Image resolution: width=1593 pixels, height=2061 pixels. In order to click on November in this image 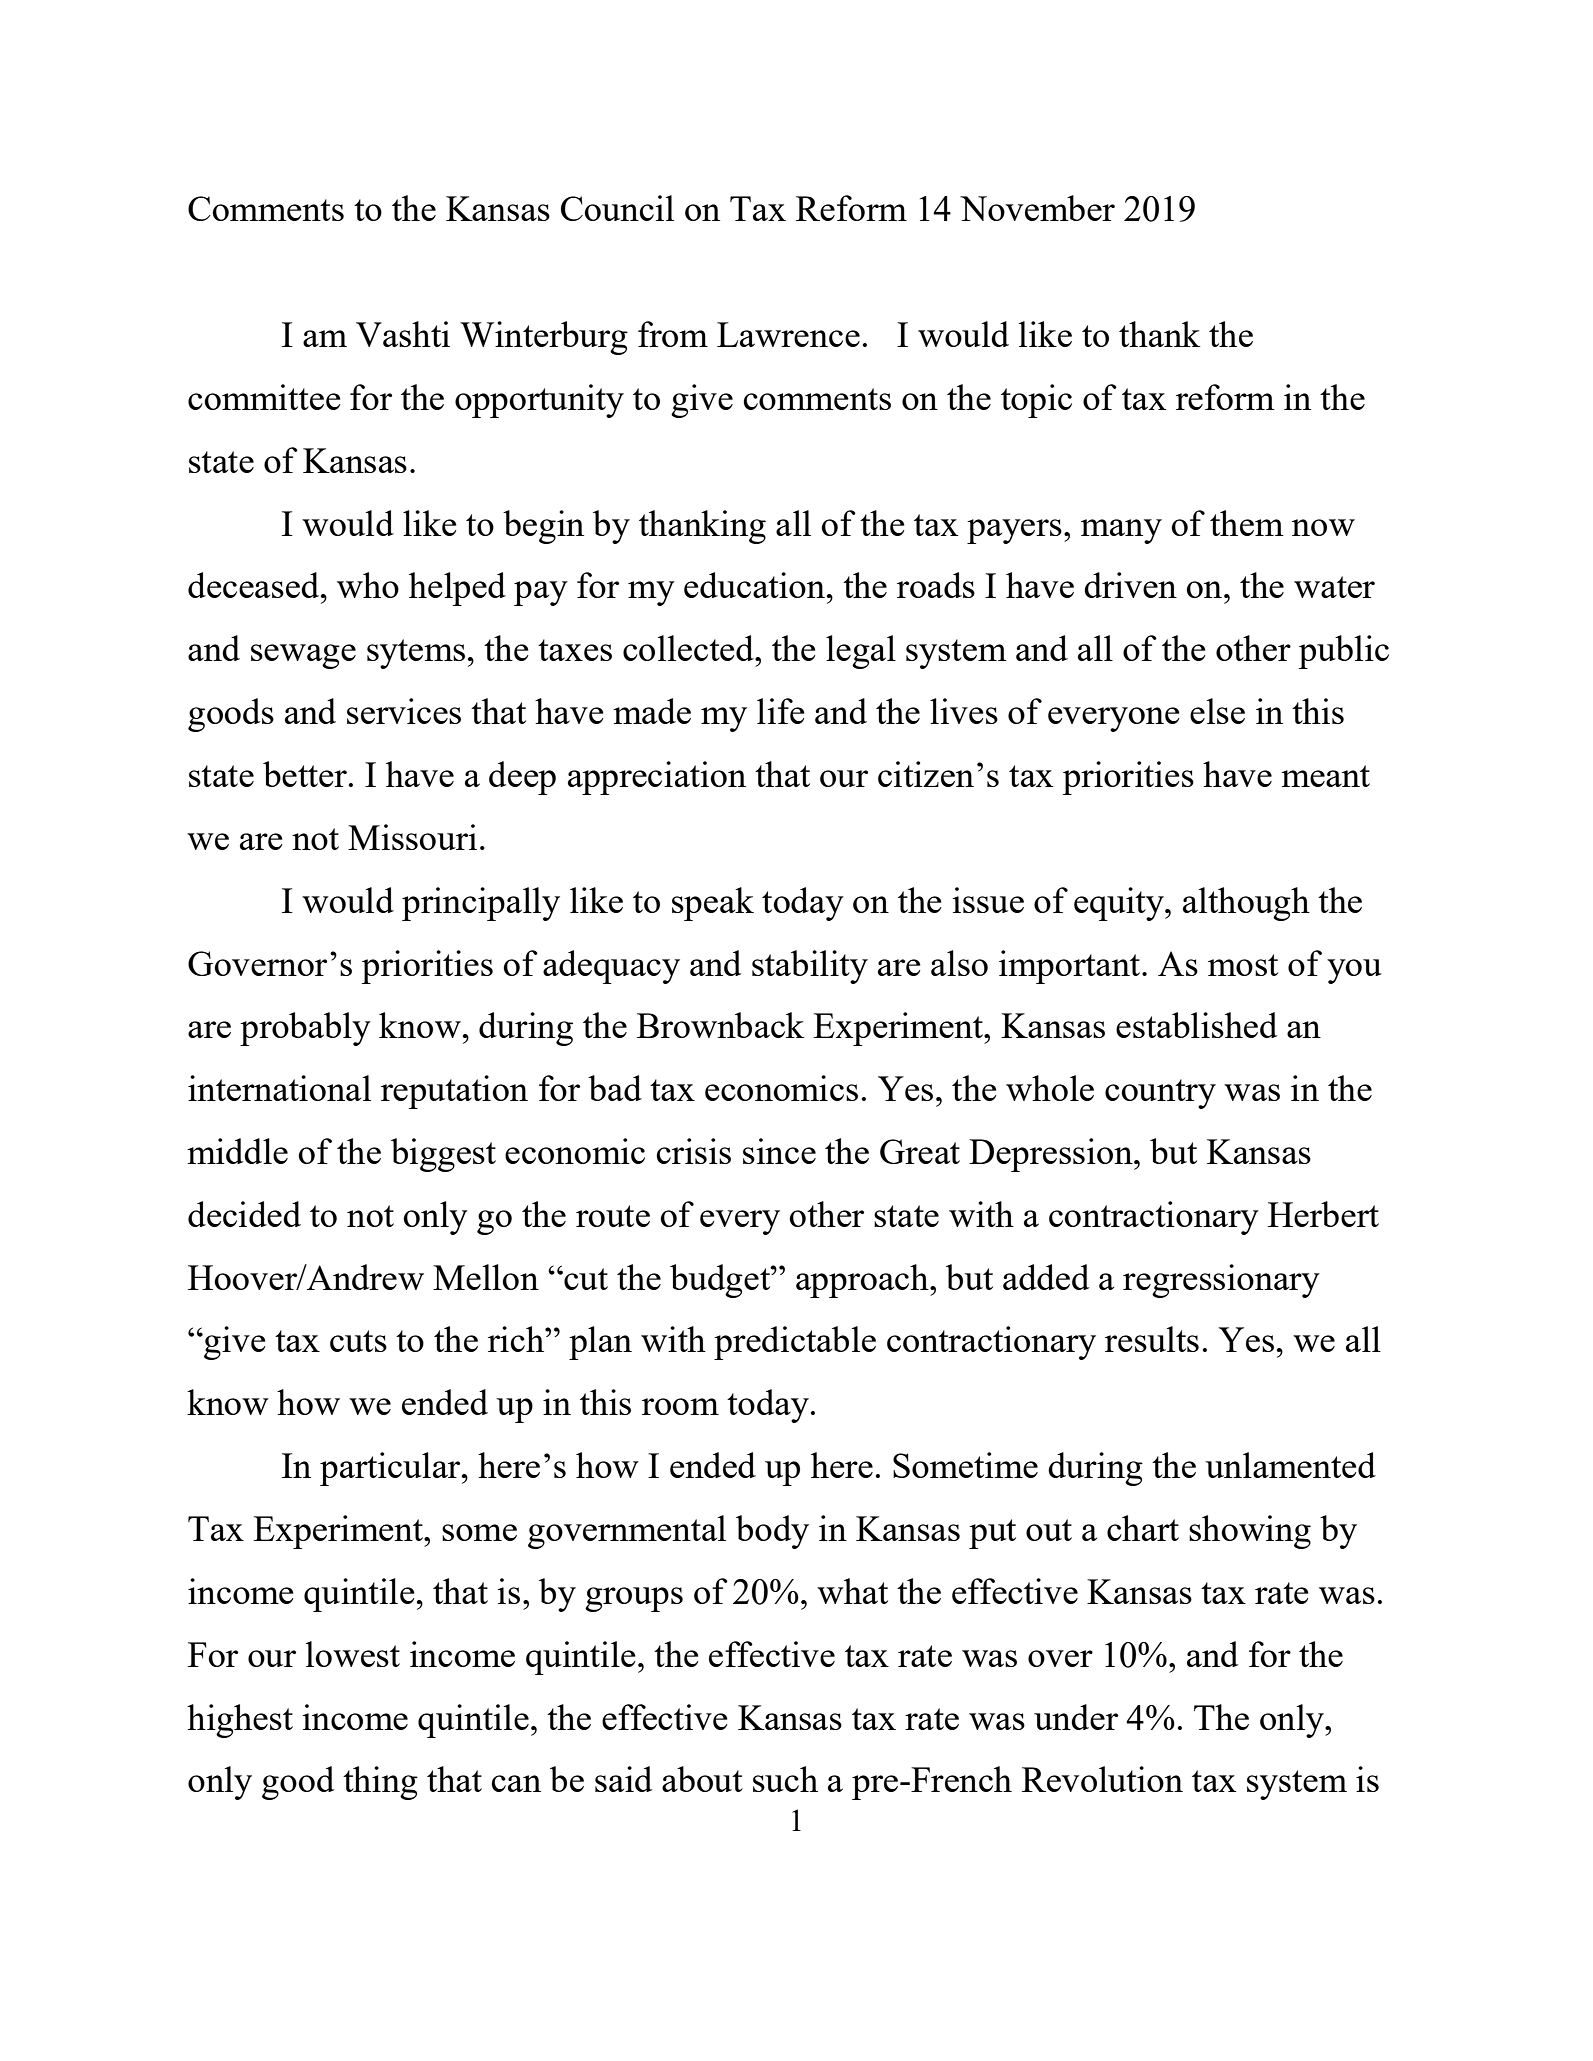, I will do `click(1037, 208)`.
